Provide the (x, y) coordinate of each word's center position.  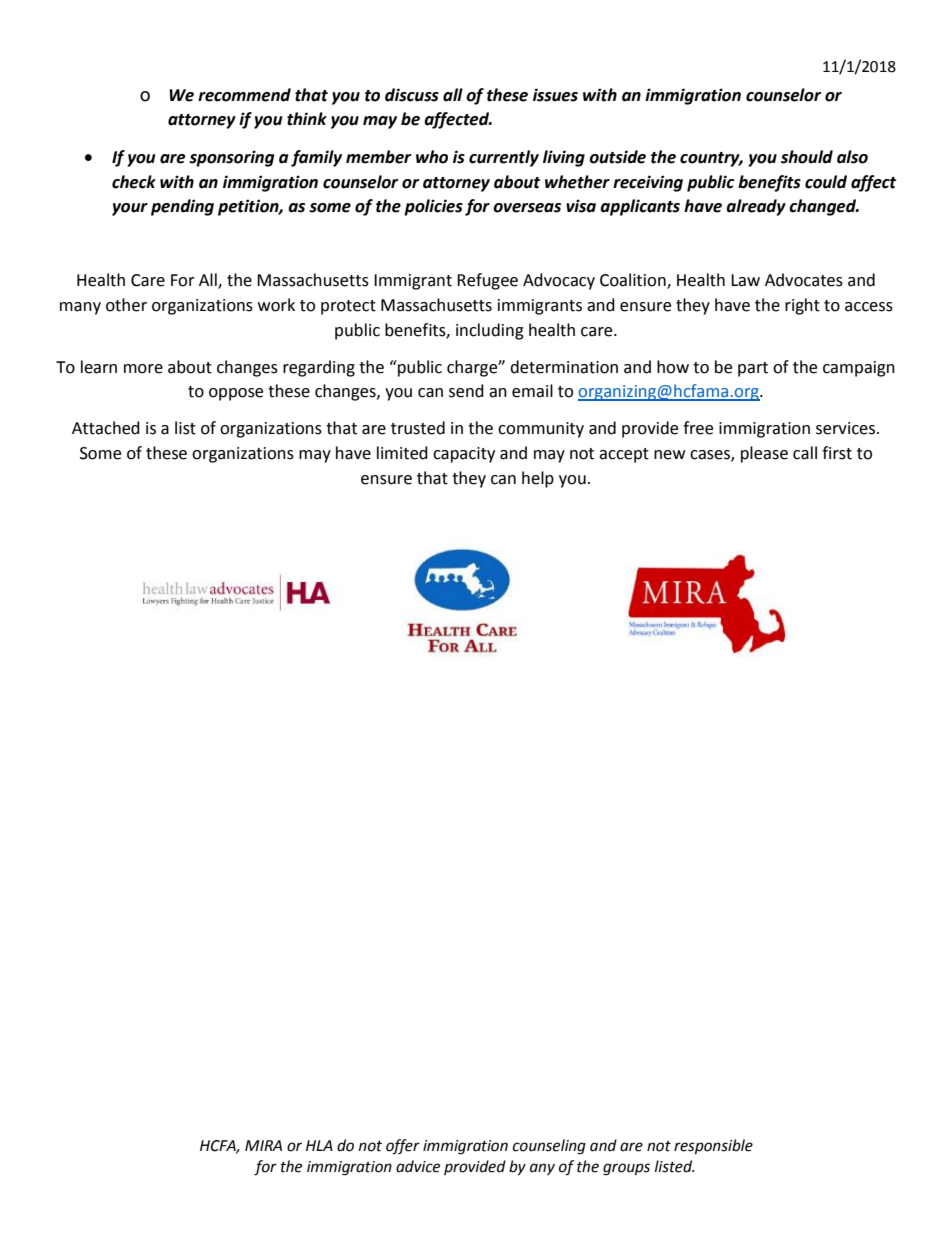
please (764, 454)
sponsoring (231, 158)
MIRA (263, 1145)
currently (504, 158)
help (538, 479)
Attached (106, 428)
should (807, 157)
